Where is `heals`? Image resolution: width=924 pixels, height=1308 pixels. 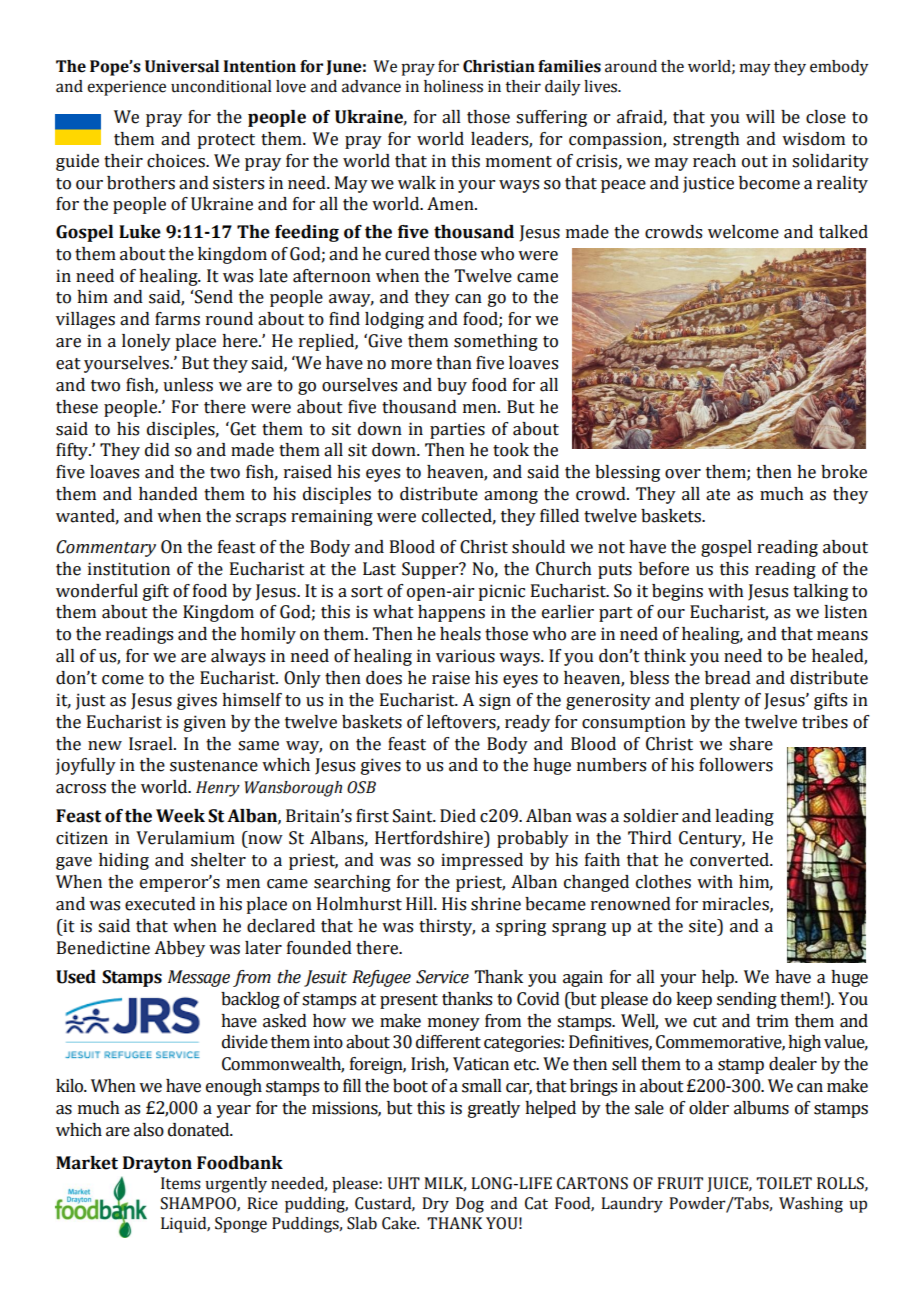
heals is located at coordinates (460, 634).
